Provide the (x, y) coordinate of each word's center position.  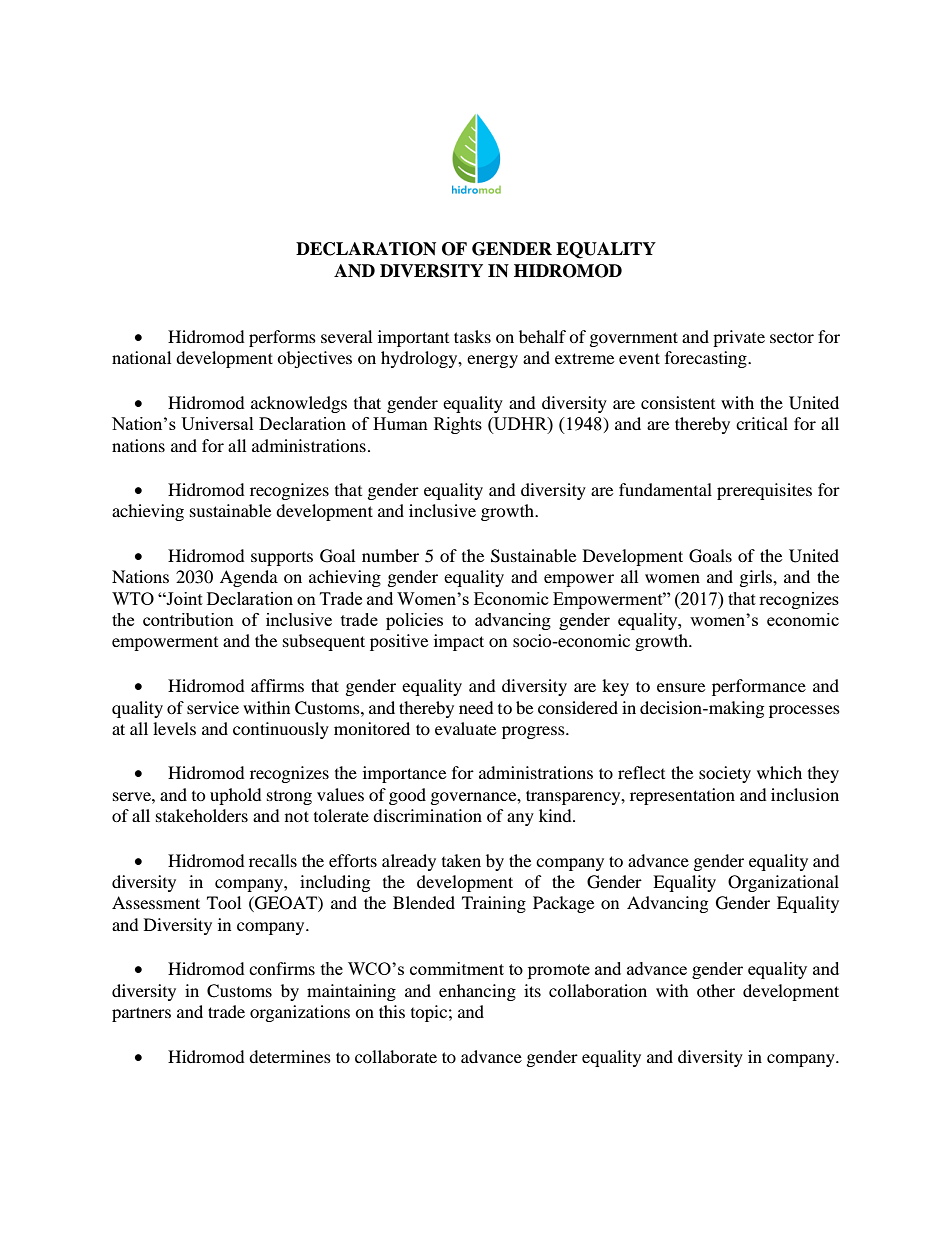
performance (759, 687)
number (390, 555)
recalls (273, 860)
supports (282, 559)
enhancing (477, 992)
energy (492, 361)
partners (141, 1014)
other (716, 990)
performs (282, 338)
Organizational (783, 883)
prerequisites (764, 491)
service (213, 707)
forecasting (707, 359)
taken (461, 860)
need (476, 707)
